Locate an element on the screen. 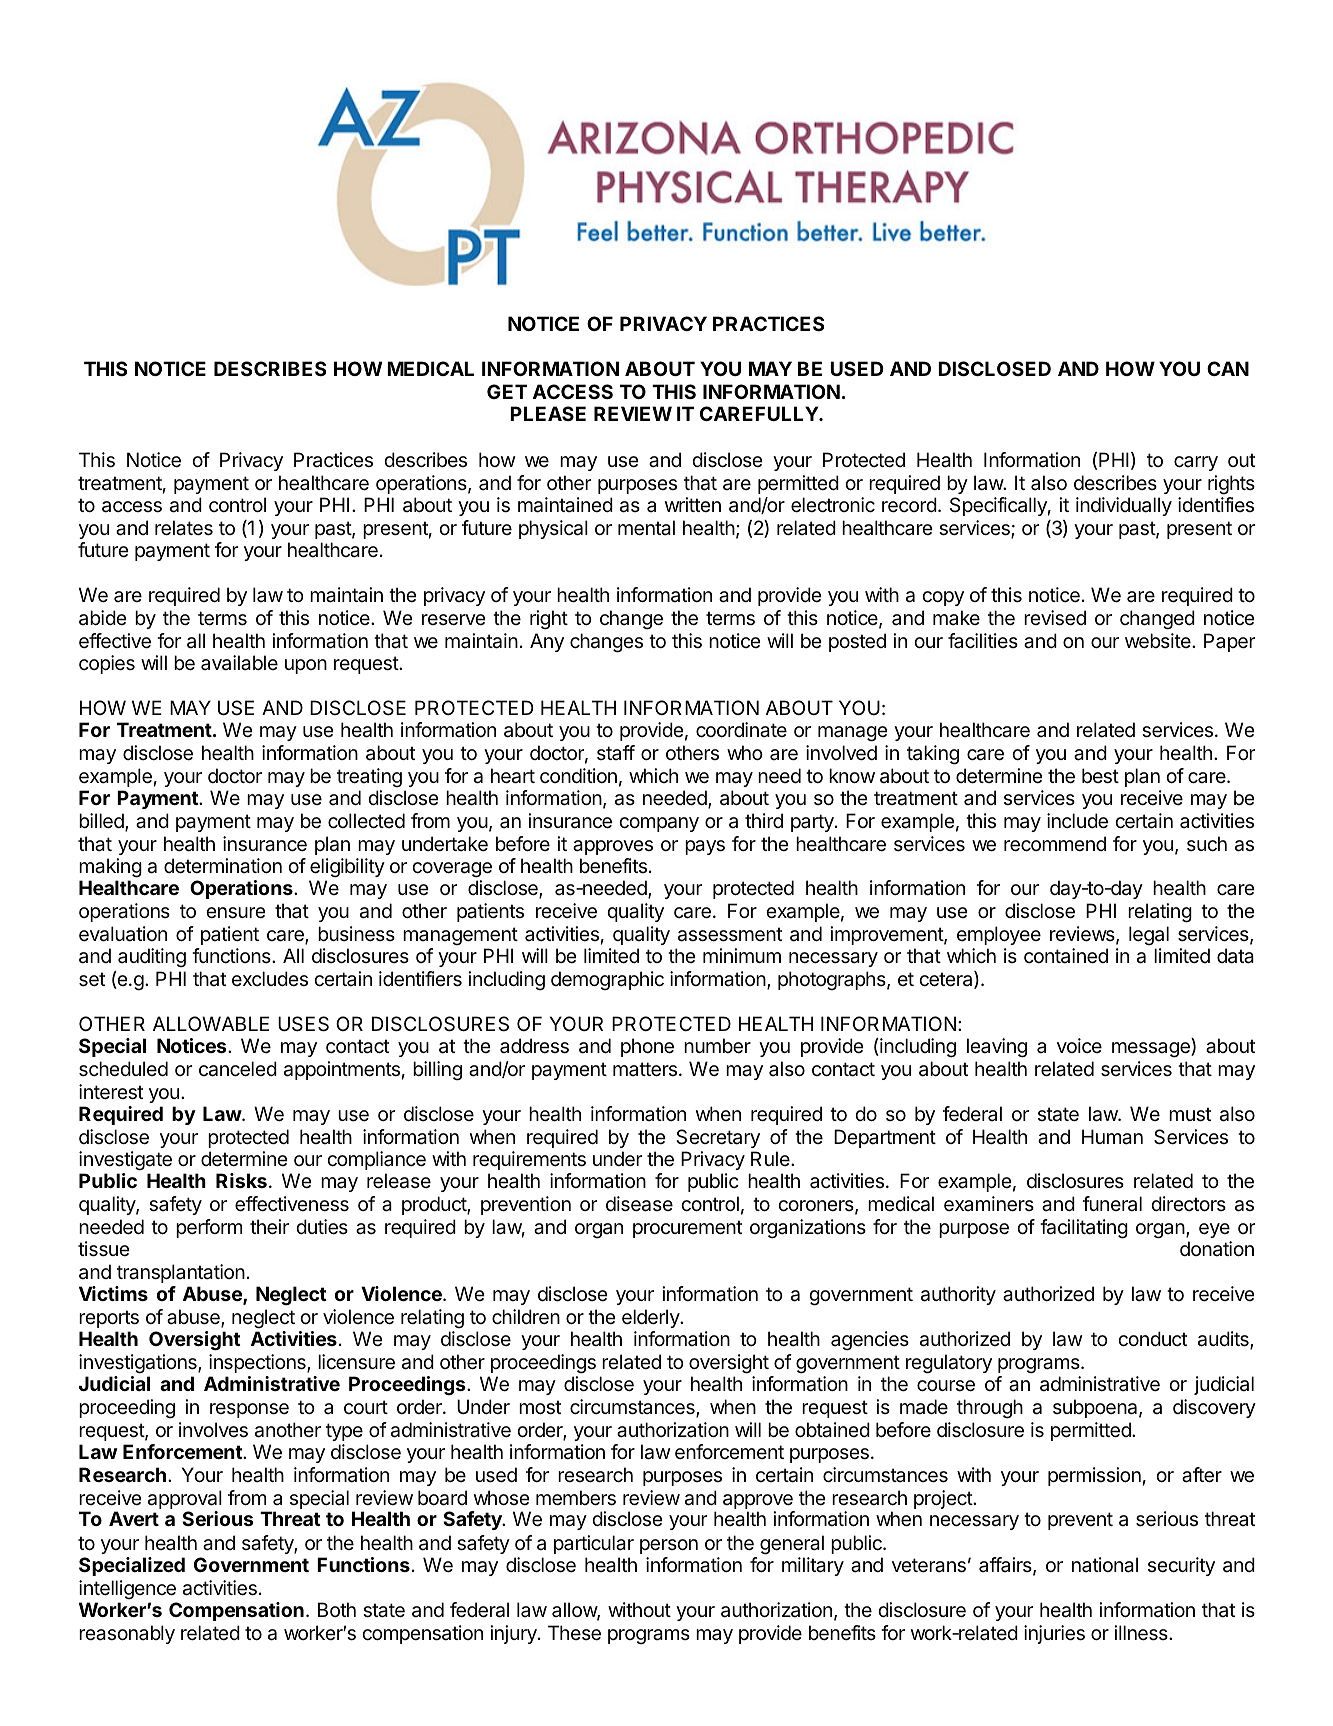 The height and width of the screenshot is (1726, 1333). PLEASE is located at coordinates (548, 413).
